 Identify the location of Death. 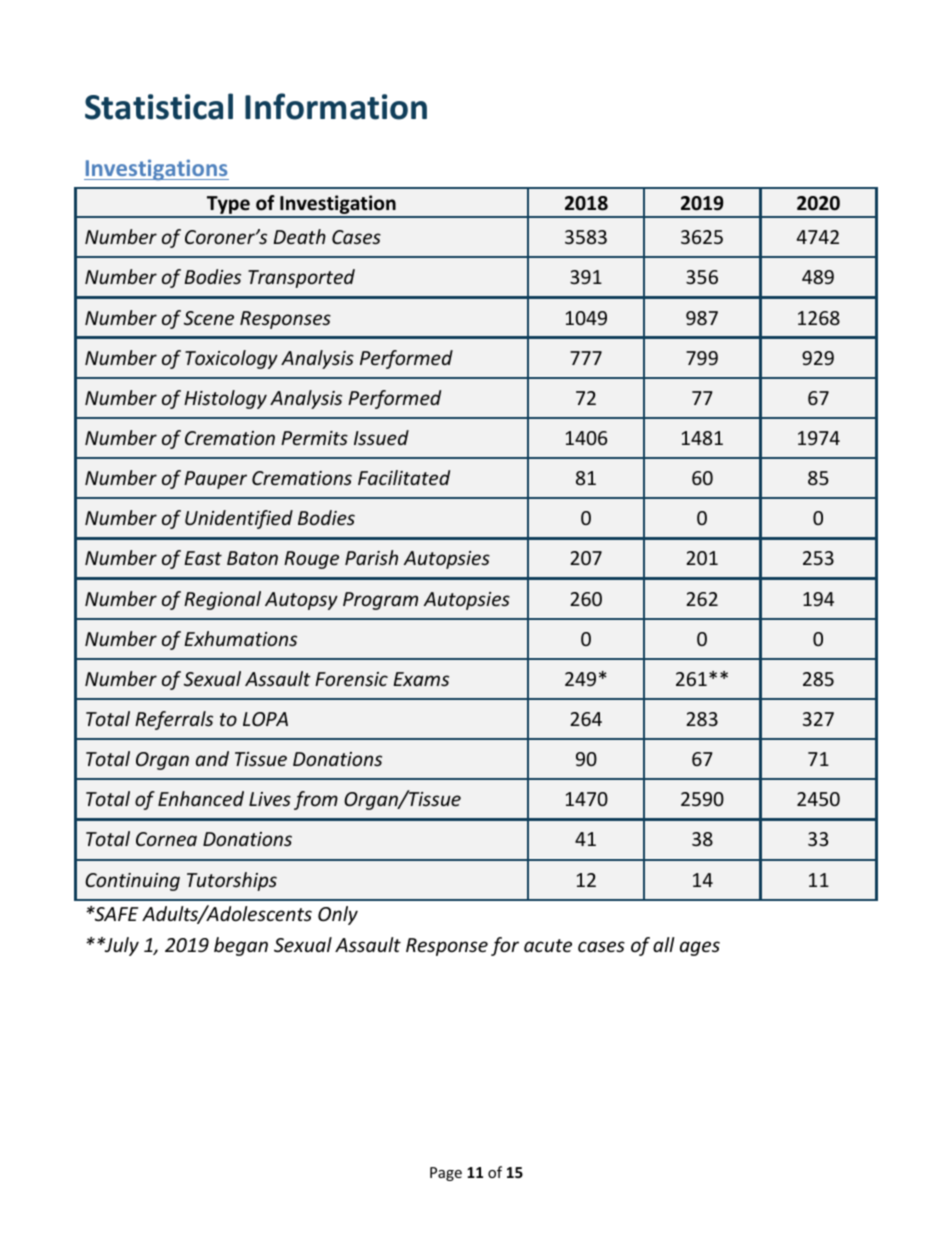
(299, 236).
